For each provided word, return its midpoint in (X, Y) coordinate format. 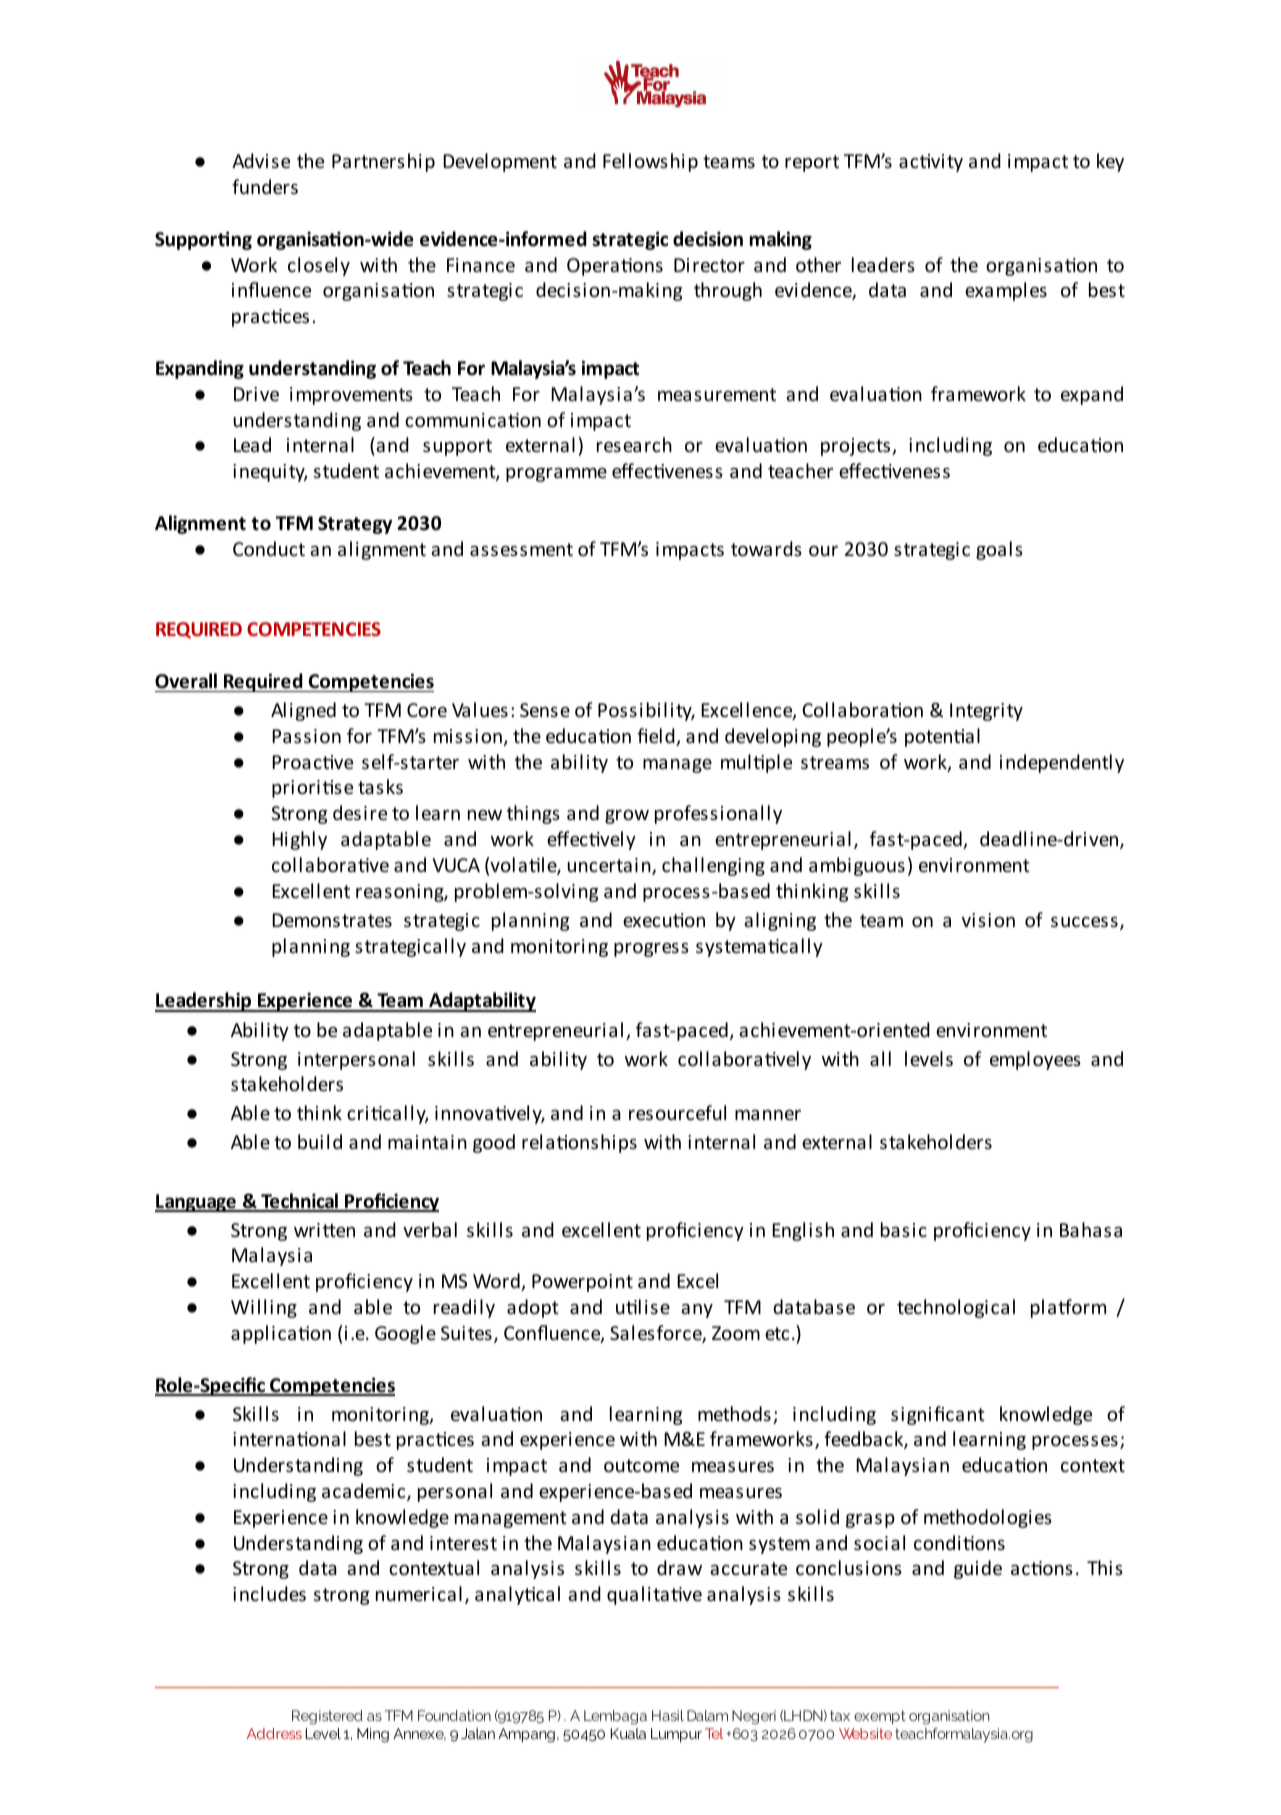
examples (1006, 291)
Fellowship (650, 162)
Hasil (668, 1715)
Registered (327, 1717)
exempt (880, 1717)
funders (265, 186)
